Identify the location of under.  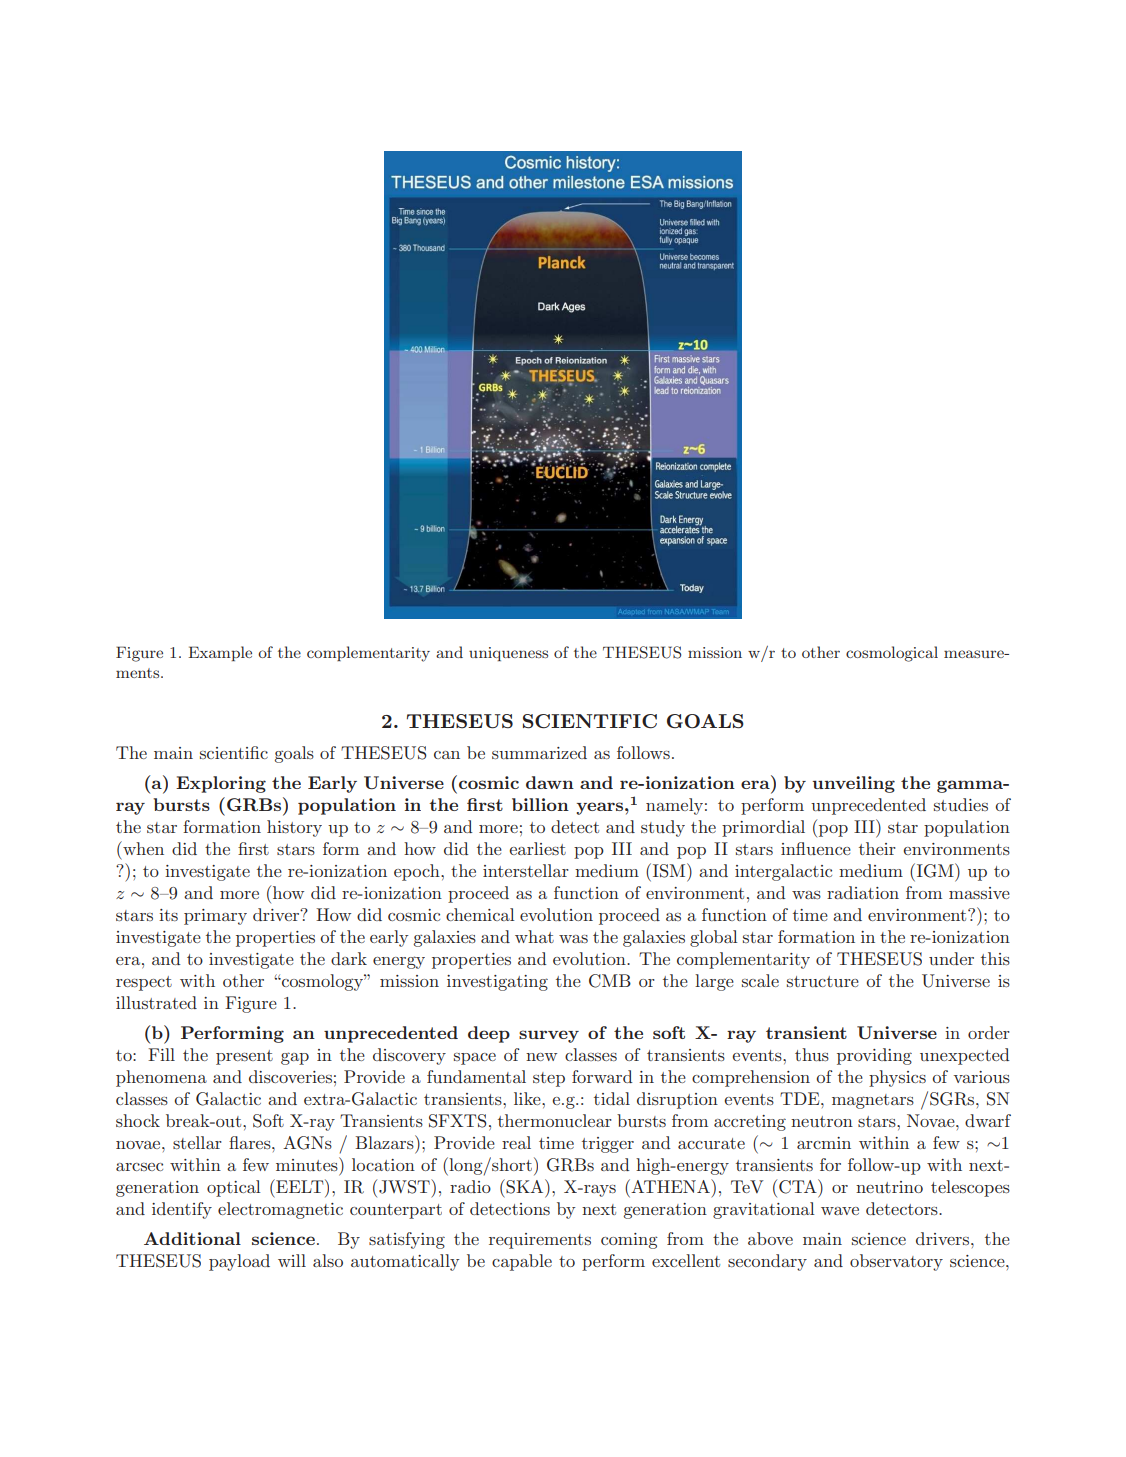
(951, 958).
